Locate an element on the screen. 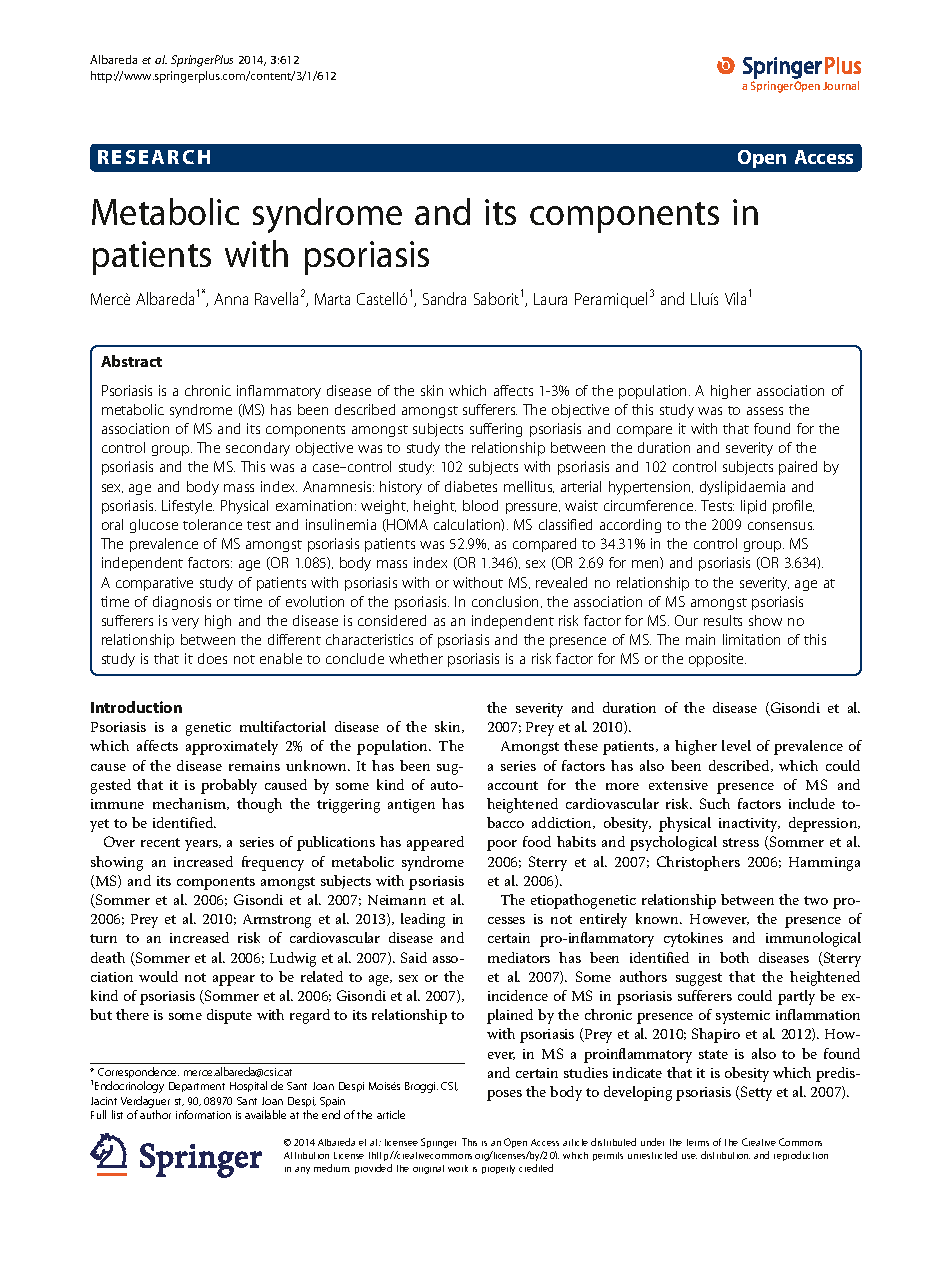  stress is located at coordinates (741, 842).
